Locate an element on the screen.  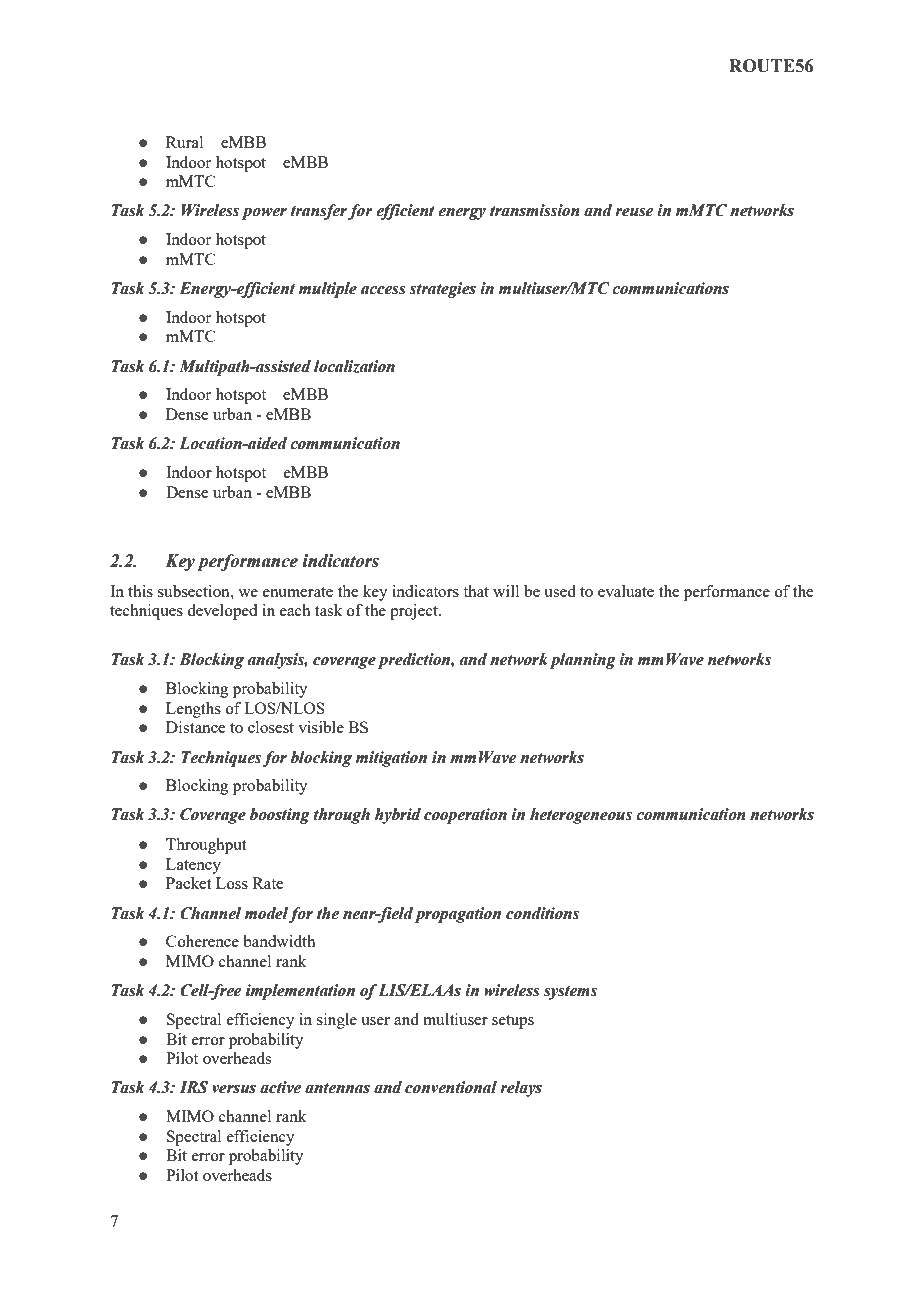
transmission is located at coordinates (535, 210).
